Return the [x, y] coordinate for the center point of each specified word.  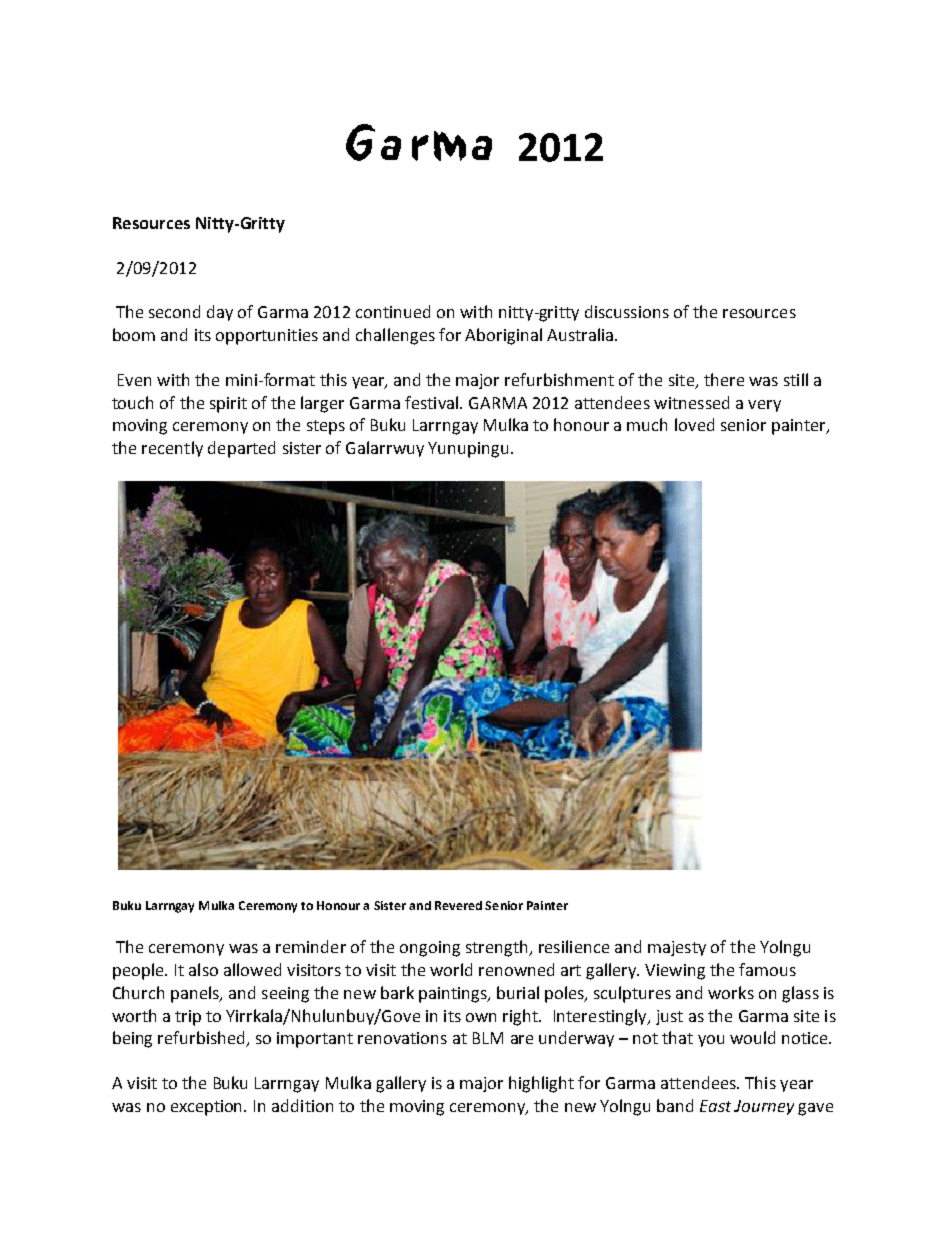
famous [767, 969]
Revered [458, 905]
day [220, 313]
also [203, 969]
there [724, 379]
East [715, 1106]
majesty [677, 948]
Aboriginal [503, 336]
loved [694, 424]
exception [208, 1108]
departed [241, 449]
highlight [541, 1084]
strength [498, 948]
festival [431, 402]
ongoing [430, 949]
